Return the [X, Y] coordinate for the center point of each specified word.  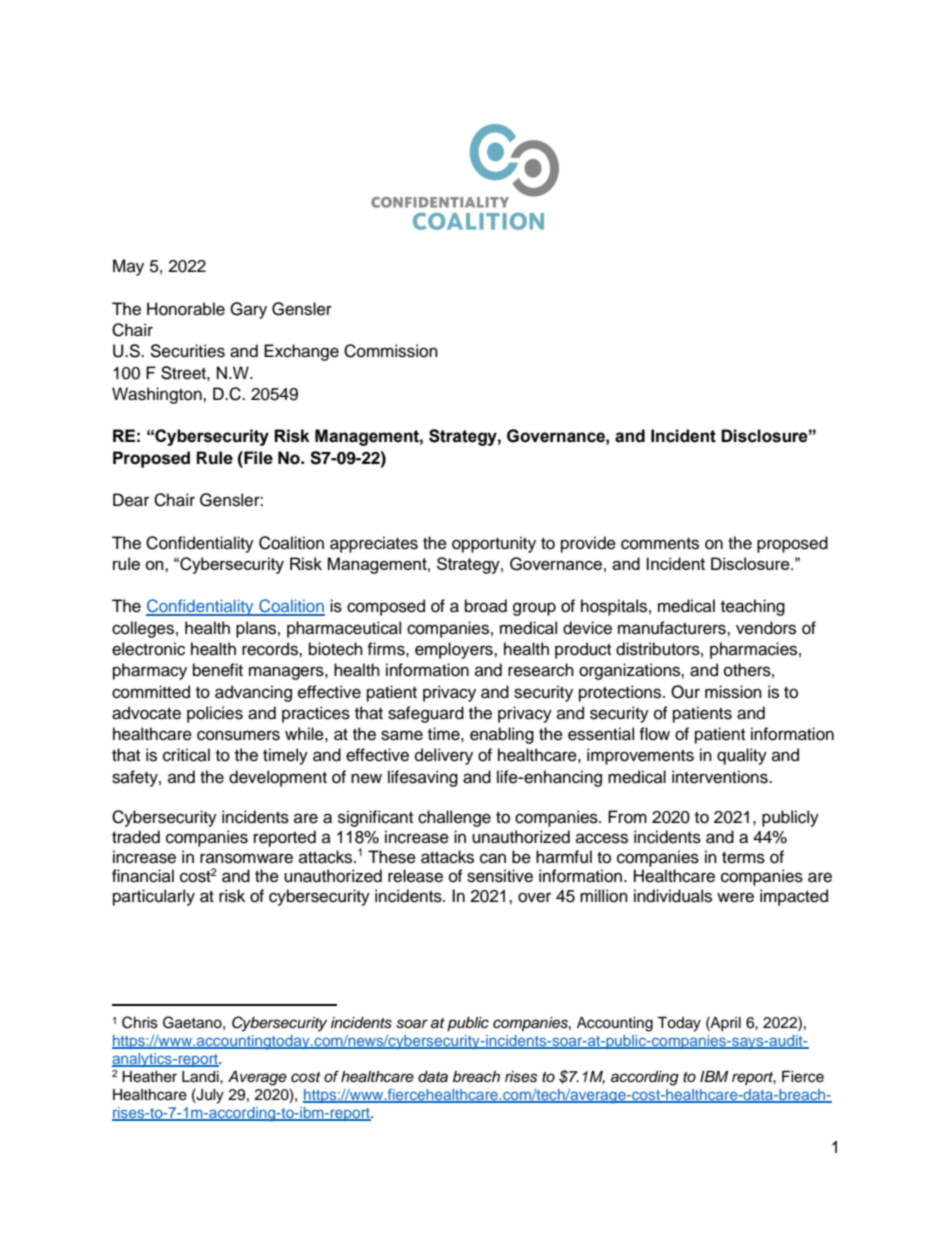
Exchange [301, 352]
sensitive [500, 876]
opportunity [494, 544]
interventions [721, 777]
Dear [131, 500]
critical [186, 755]
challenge [454, 818]
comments [660, 544]
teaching [753, 607]
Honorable [186, 309]
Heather [149, 1077]
